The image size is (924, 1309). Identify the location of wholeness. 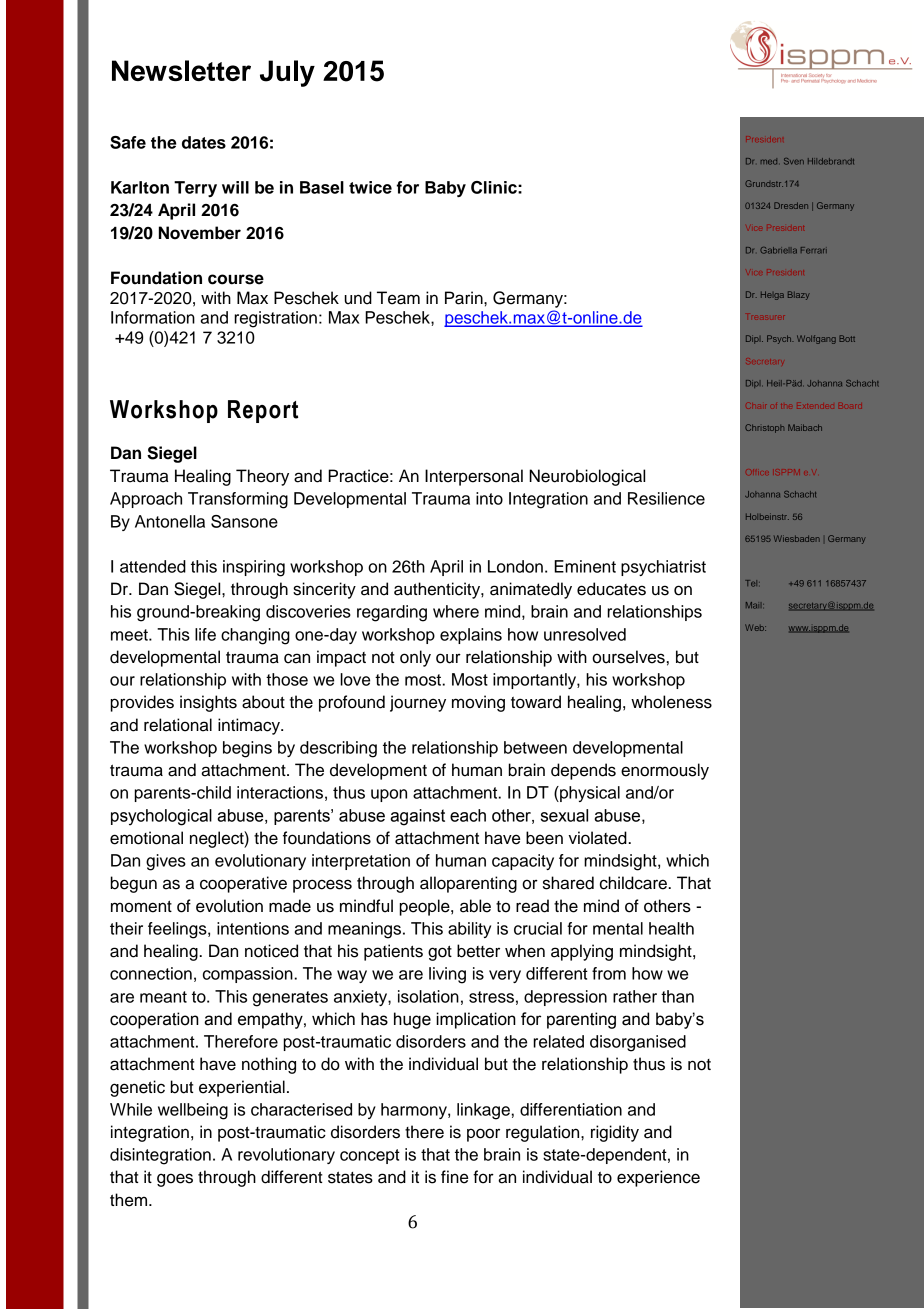
(671, 702).
